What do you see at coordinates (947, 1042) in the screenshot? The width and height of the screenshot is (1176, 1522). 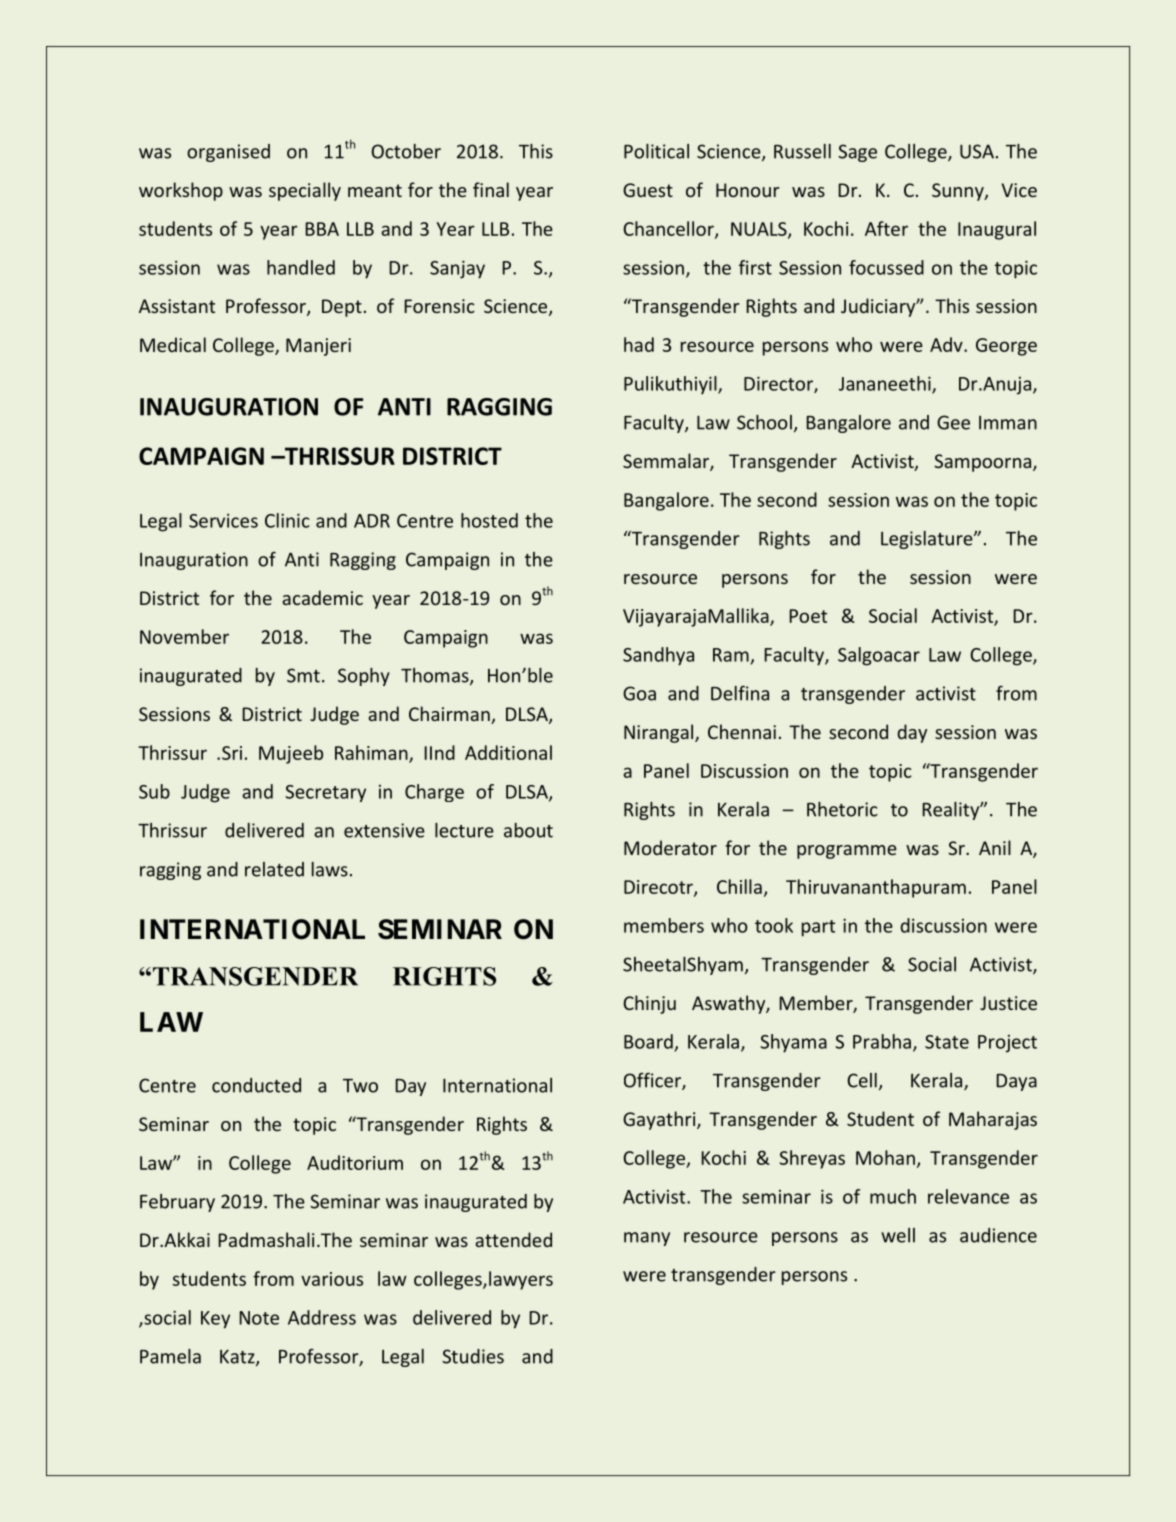 I see `State` at bounding box center [947, 1042].
